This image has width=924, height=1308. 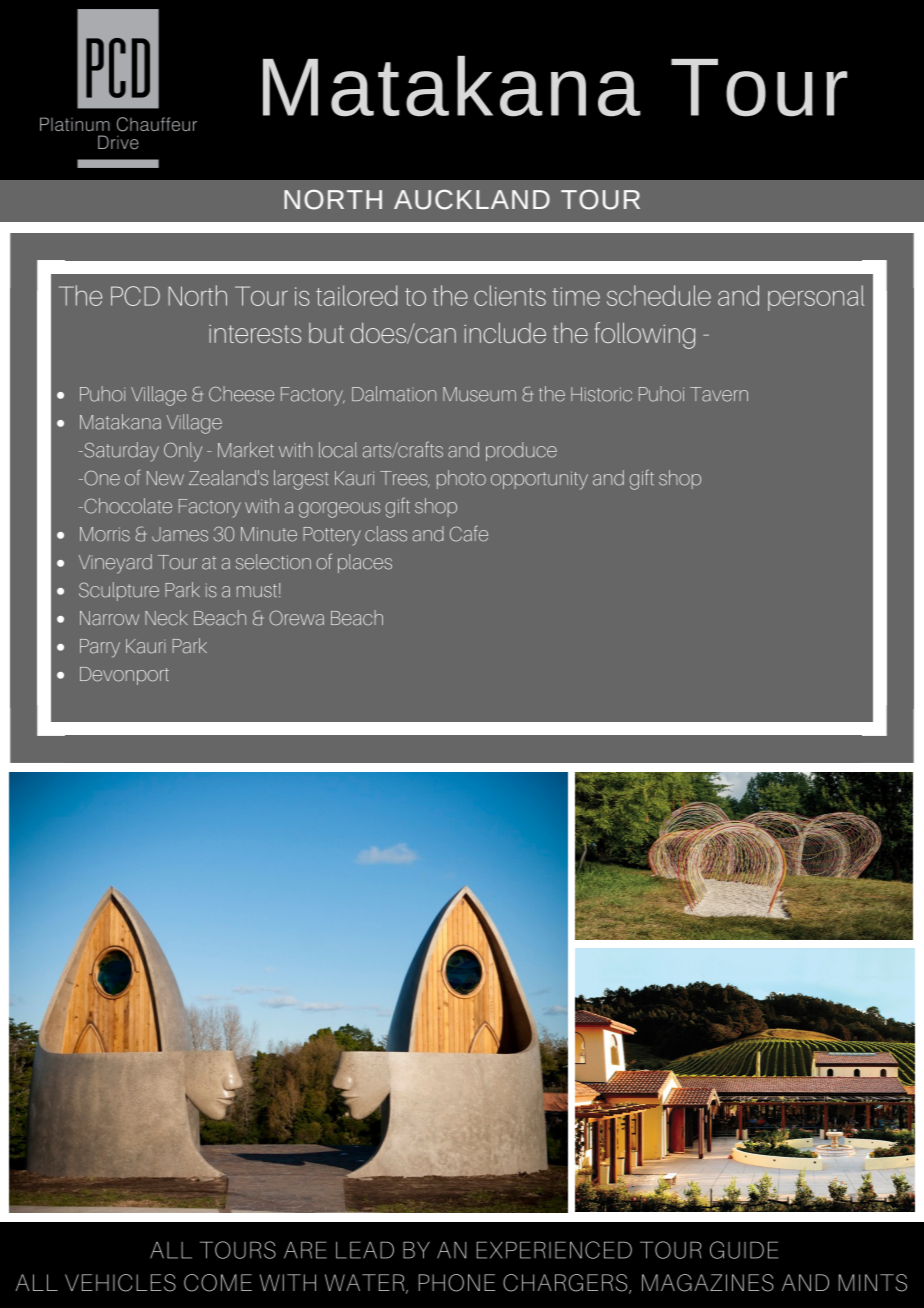 I want to click on personal, so click(x=816, y=298).
